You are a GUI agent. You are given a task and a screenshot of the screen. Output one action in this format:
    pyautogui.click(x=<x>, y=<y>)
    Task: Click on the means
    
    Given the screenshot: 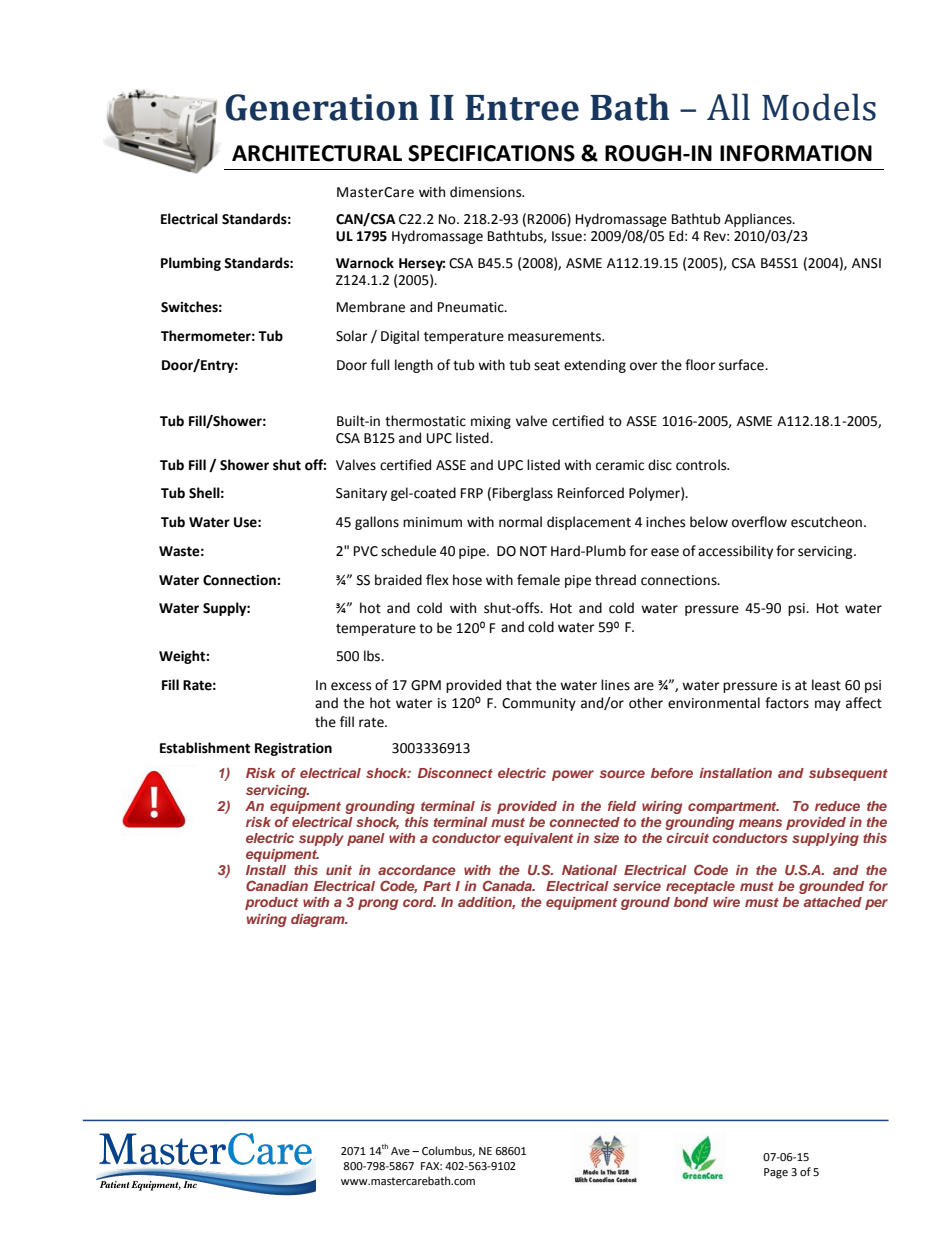 What is the action you would take?
    pyautogui.click(x=760, y=823)
